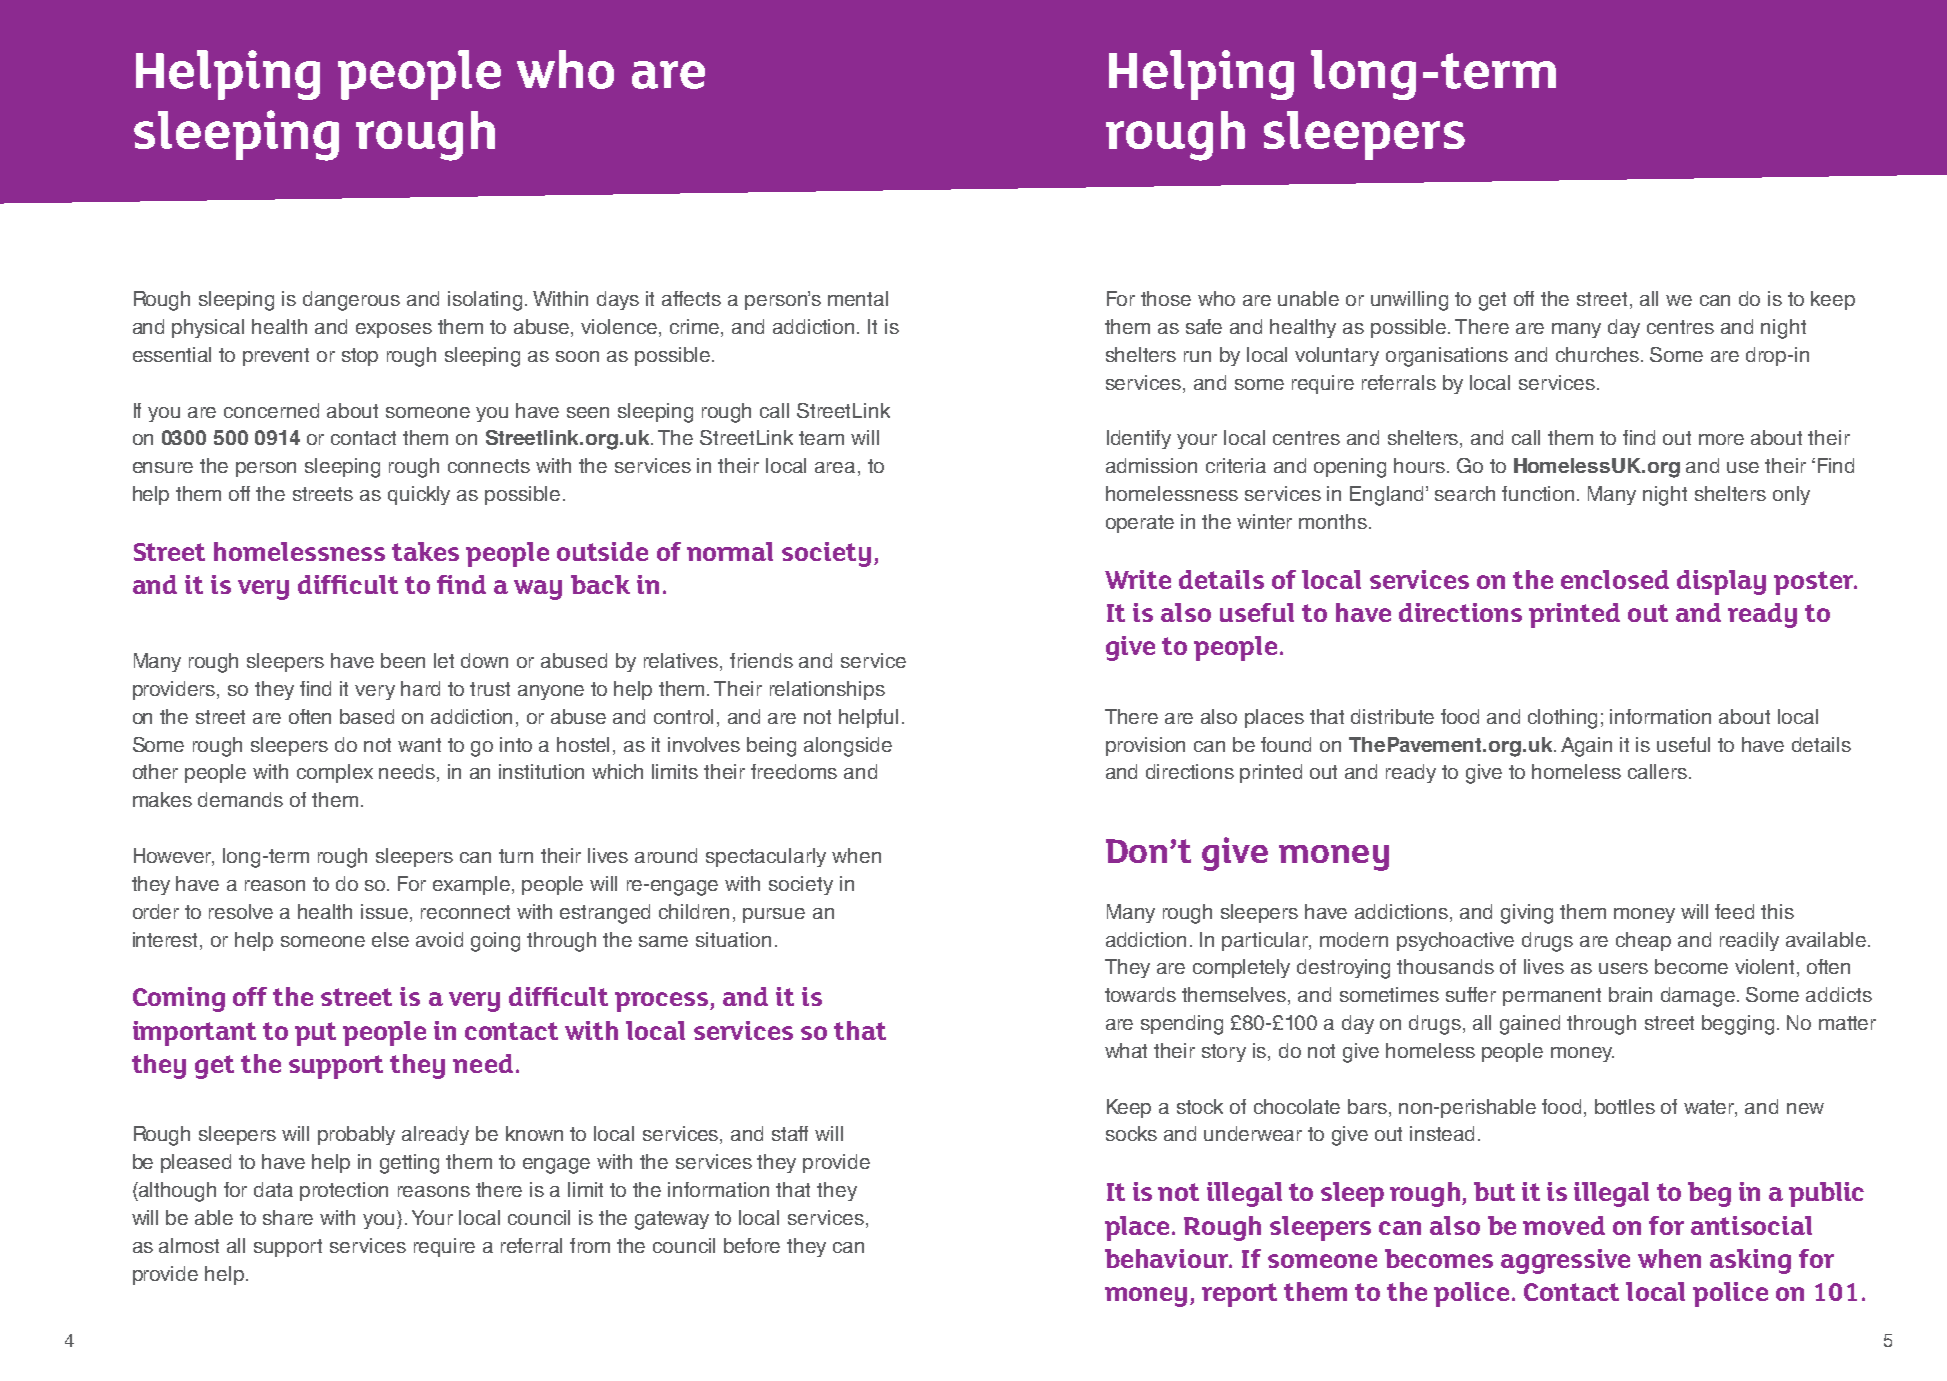 This page has width=1947, height=1381. What do you see at coordinates (827, 690) in the page?
I see `relationships` at bounding box center [827, 690].
